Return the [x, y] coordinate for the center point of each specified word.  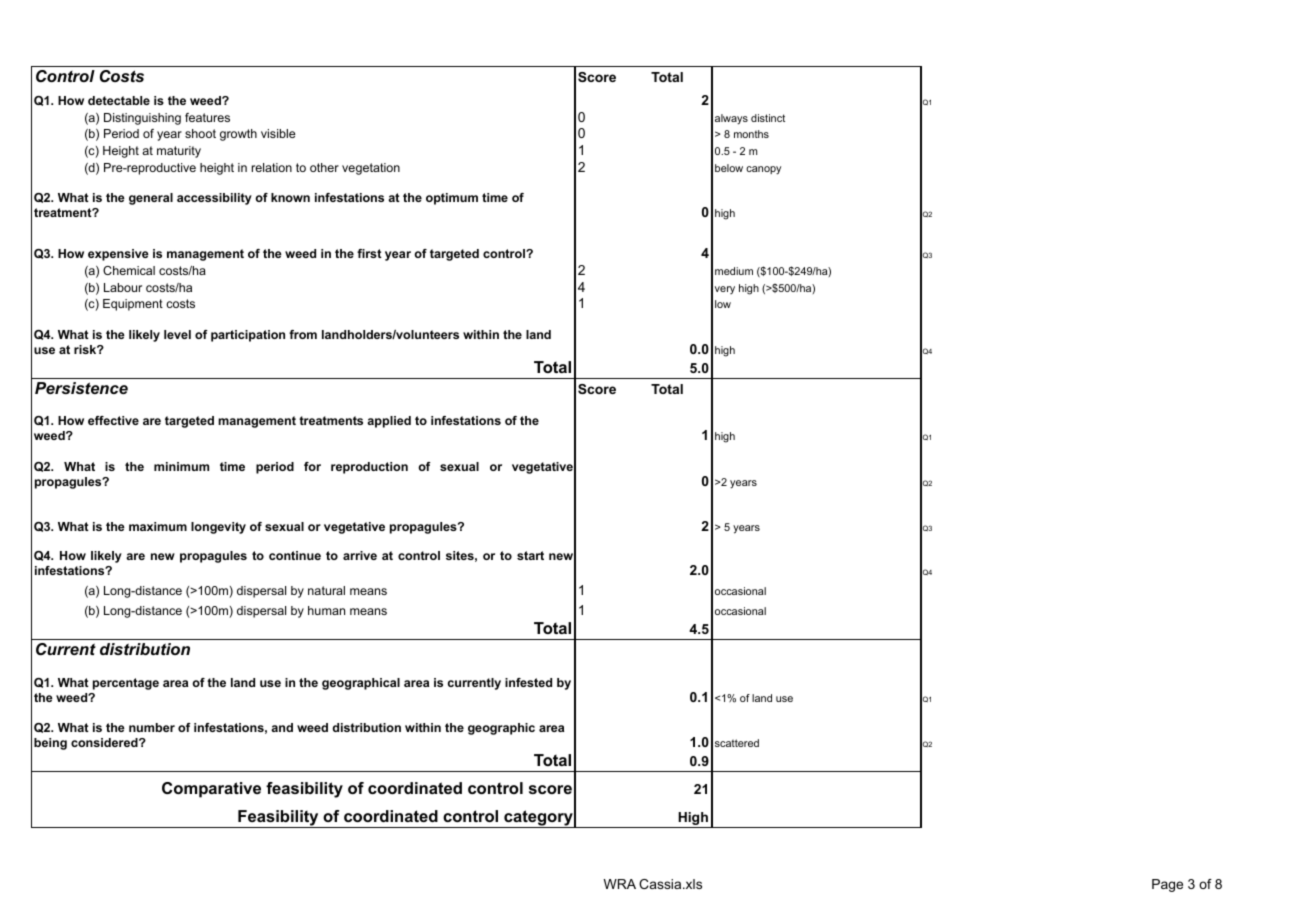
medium [734, 271]
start [530, 555]
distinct [768, 118]
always [731, 119]
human [326, 610]
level [177, 334]
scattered [737, 743]
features [207, 117]
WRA [619, 884]
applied [389, 422]
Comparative [211, 790]
